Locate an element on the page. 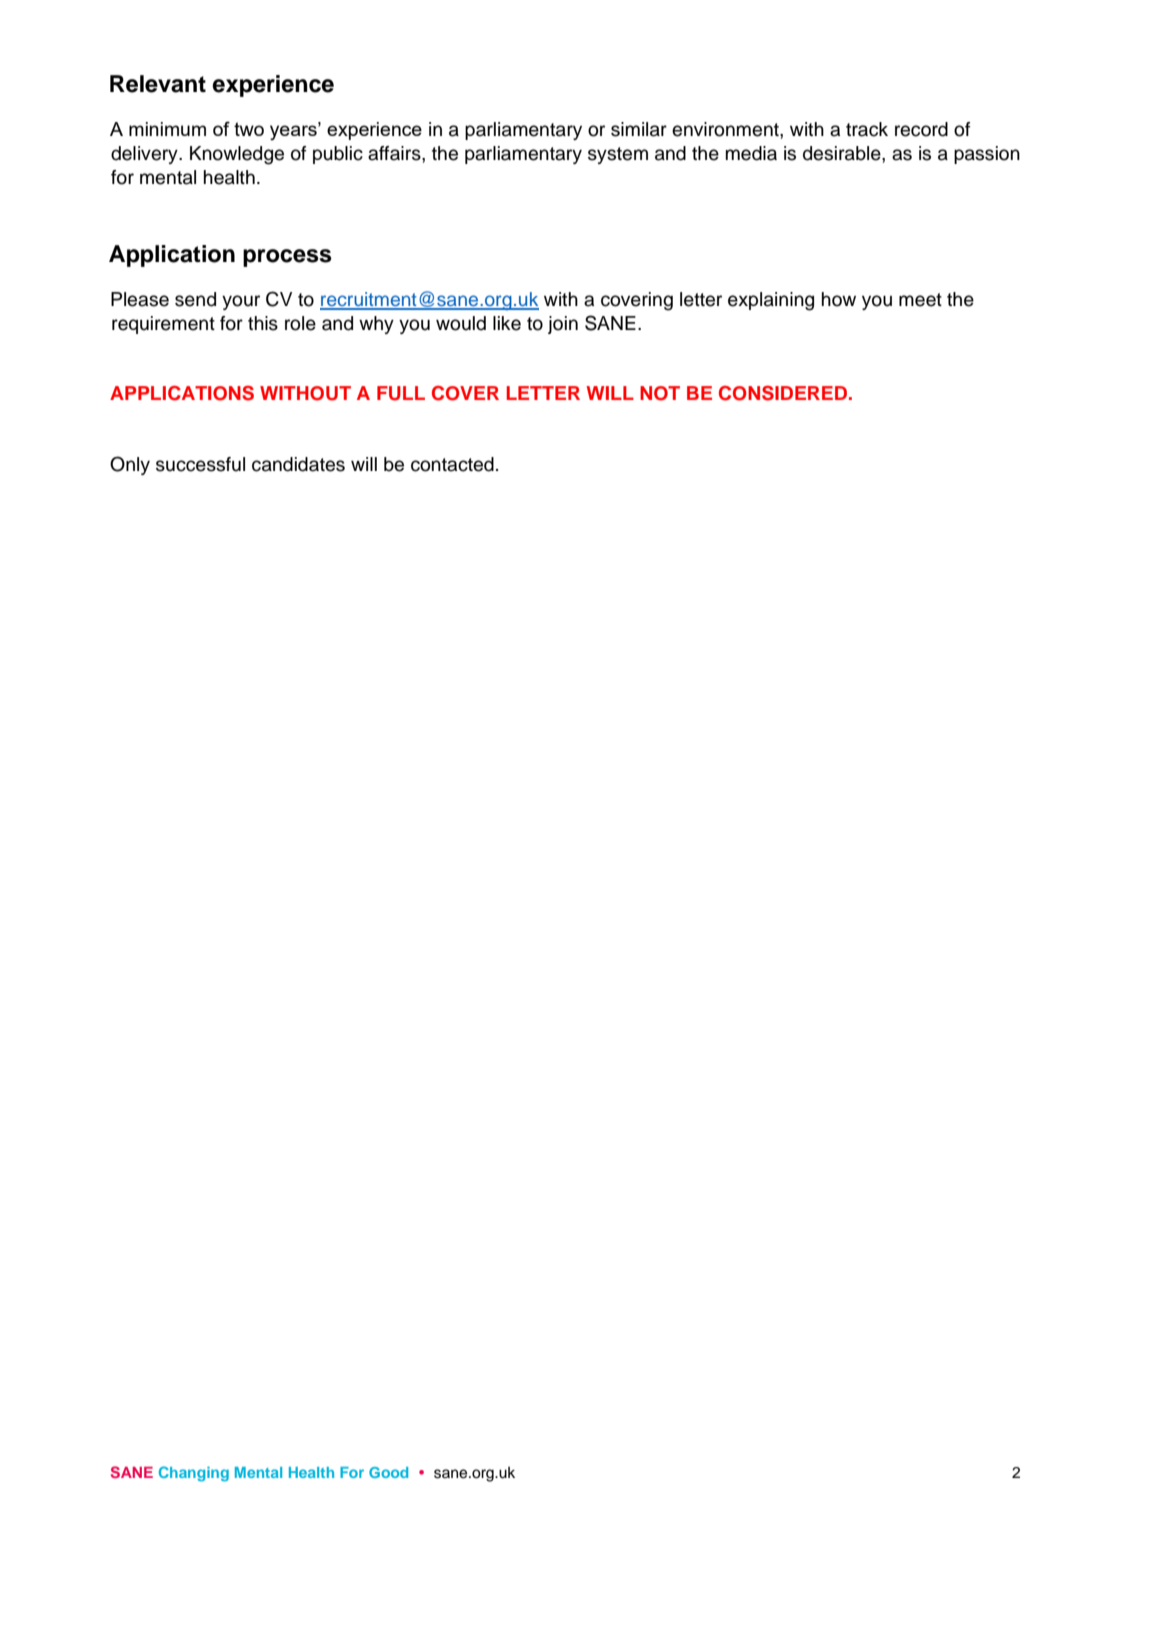 Image resolution: width=1158 pixels, height=1638 pixels. meet is located at coordinates (920, 300).
